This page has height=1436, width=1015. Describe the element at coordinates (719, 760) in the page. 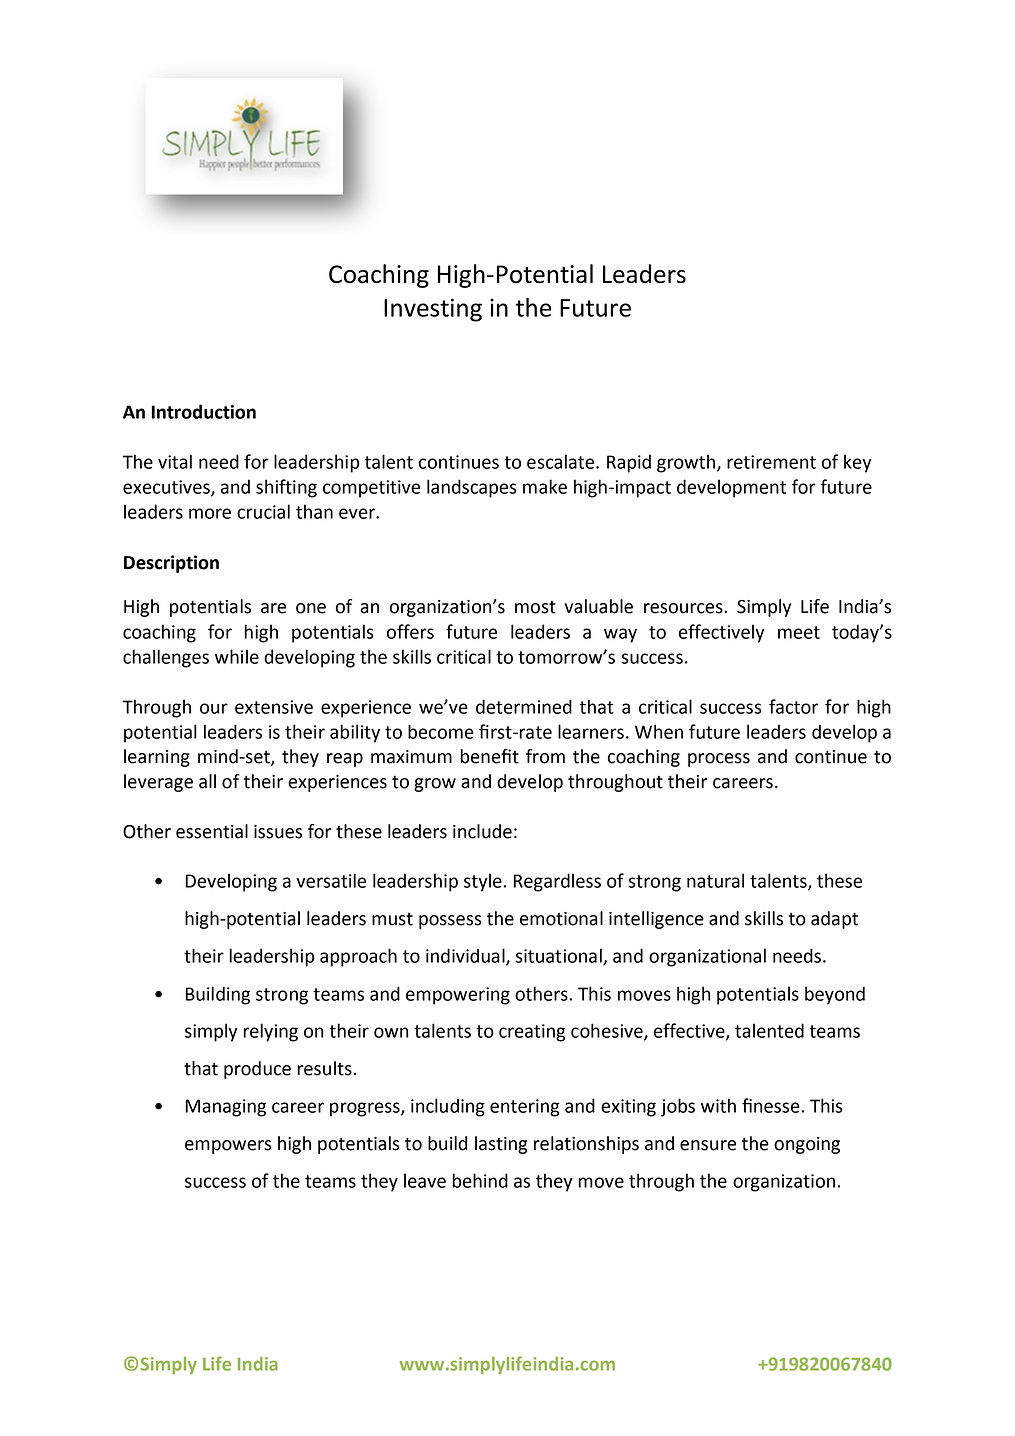

I see `process` at that location.
